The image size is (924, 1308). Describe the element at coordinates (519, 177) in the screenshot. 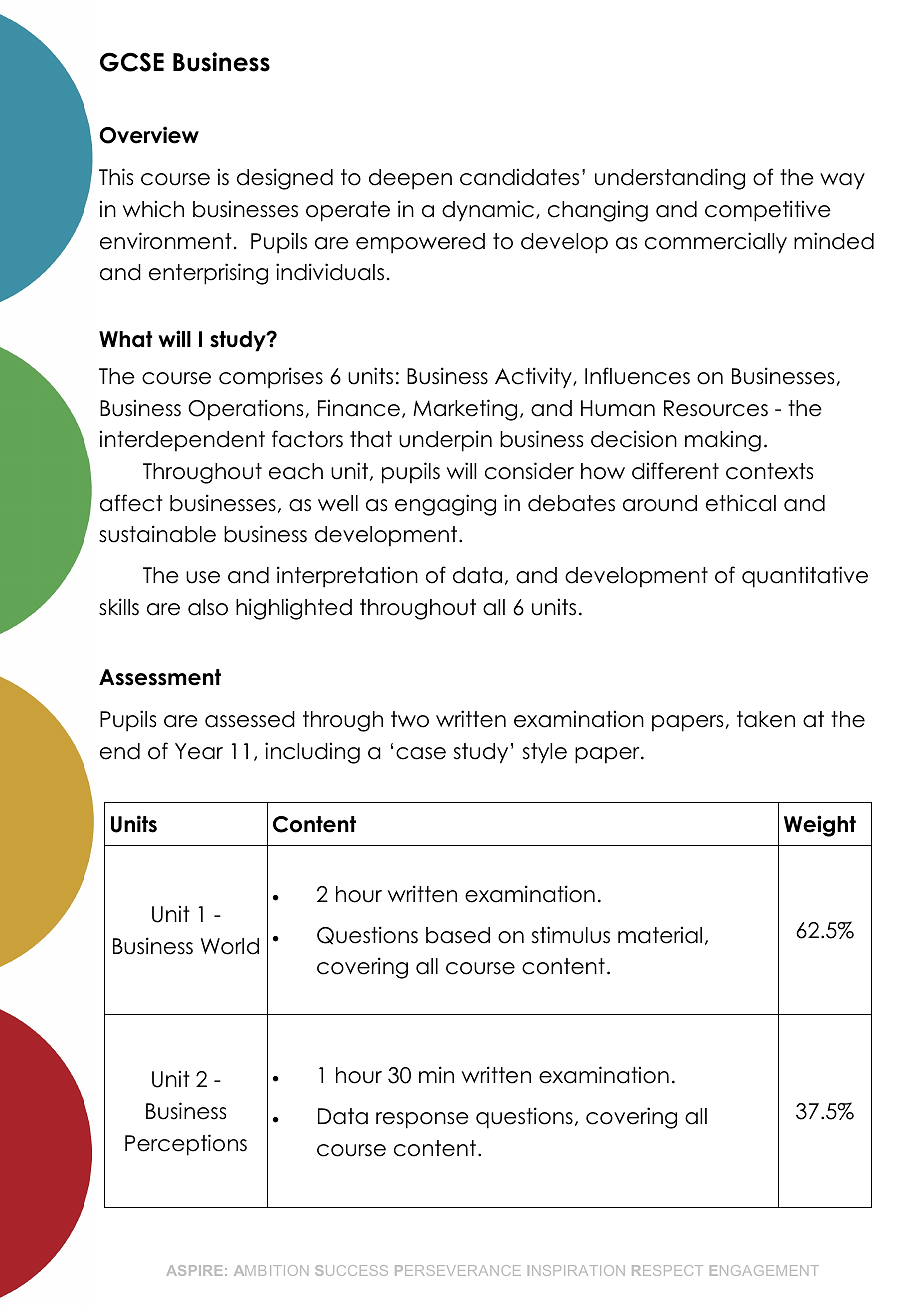

I see `candidates` at that location.
